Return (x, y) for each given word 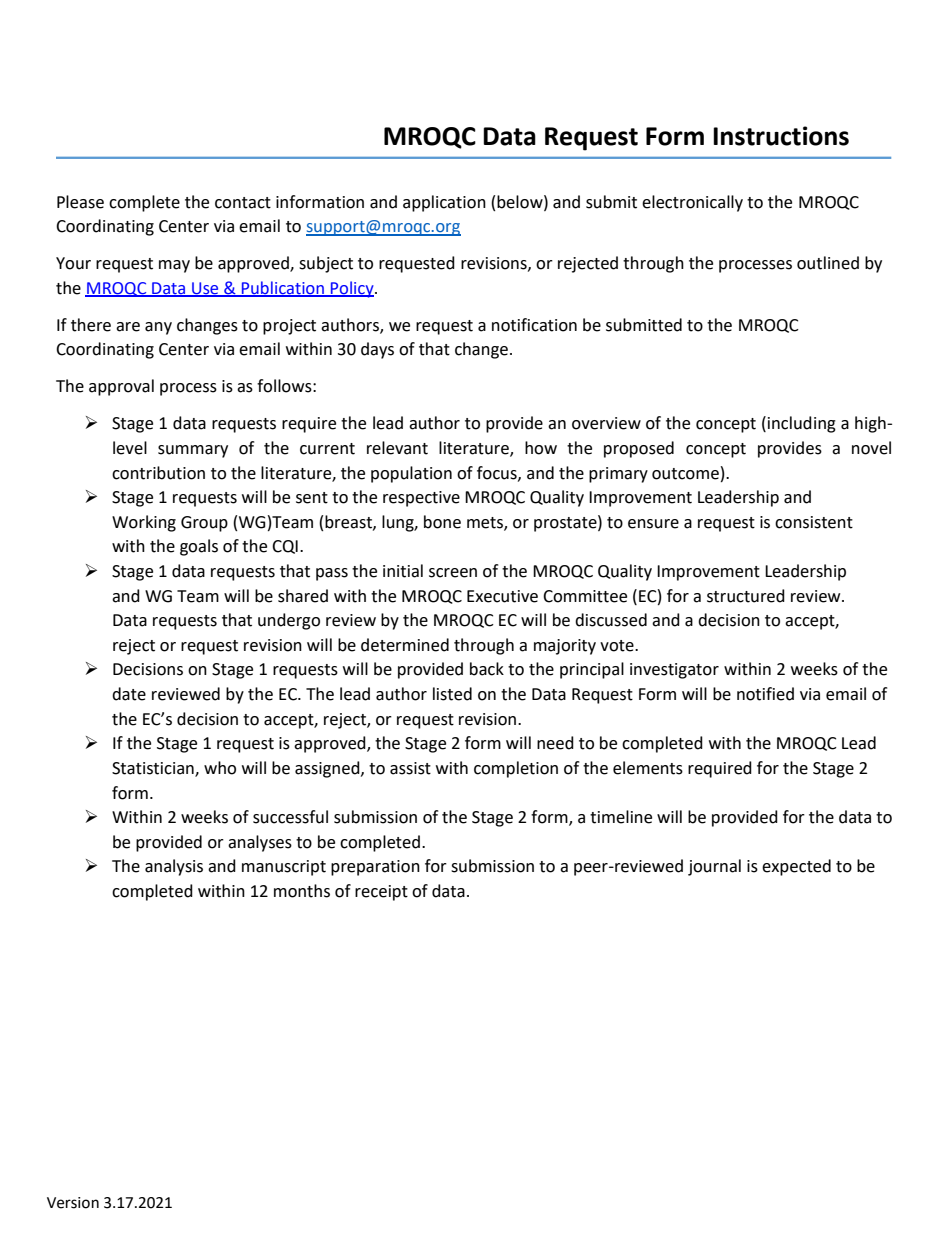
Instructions (781, 136)
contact (243, 203)
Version (73, 1203)
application (444, 203)
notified (765, 694)
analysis (174, 867)
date (129, 694)
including (802, 424)
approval (121, 387)
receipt (381, 893)
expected (796, 867)
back (487, 669)
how (541, 448)
